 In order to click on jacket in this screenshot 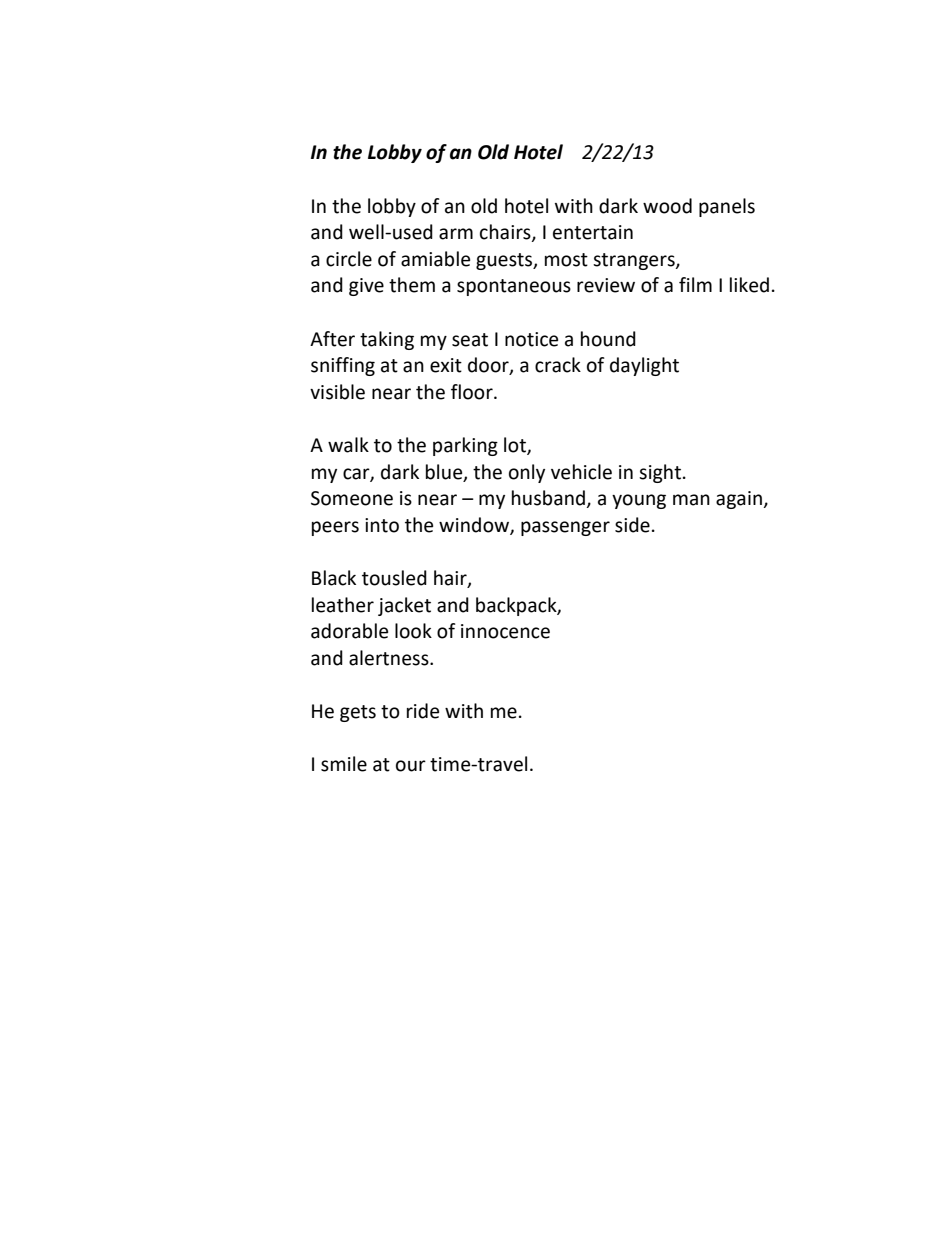, I will do `click(404, 606)`.
